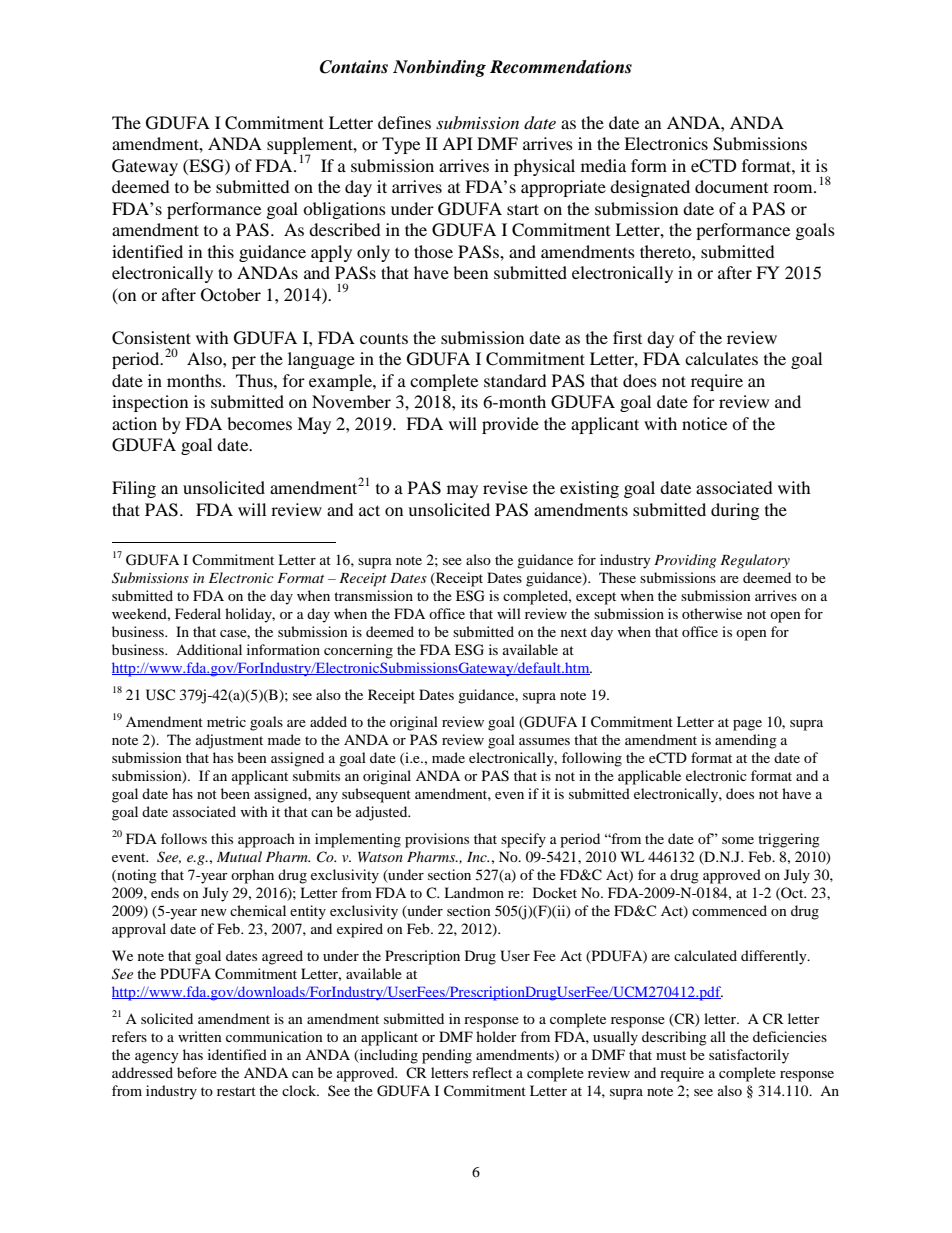 This screenshot has width=952, height=1233. Describe the element at coordinates (373, 595) in the screenshot. I see `transmission` at that location.
